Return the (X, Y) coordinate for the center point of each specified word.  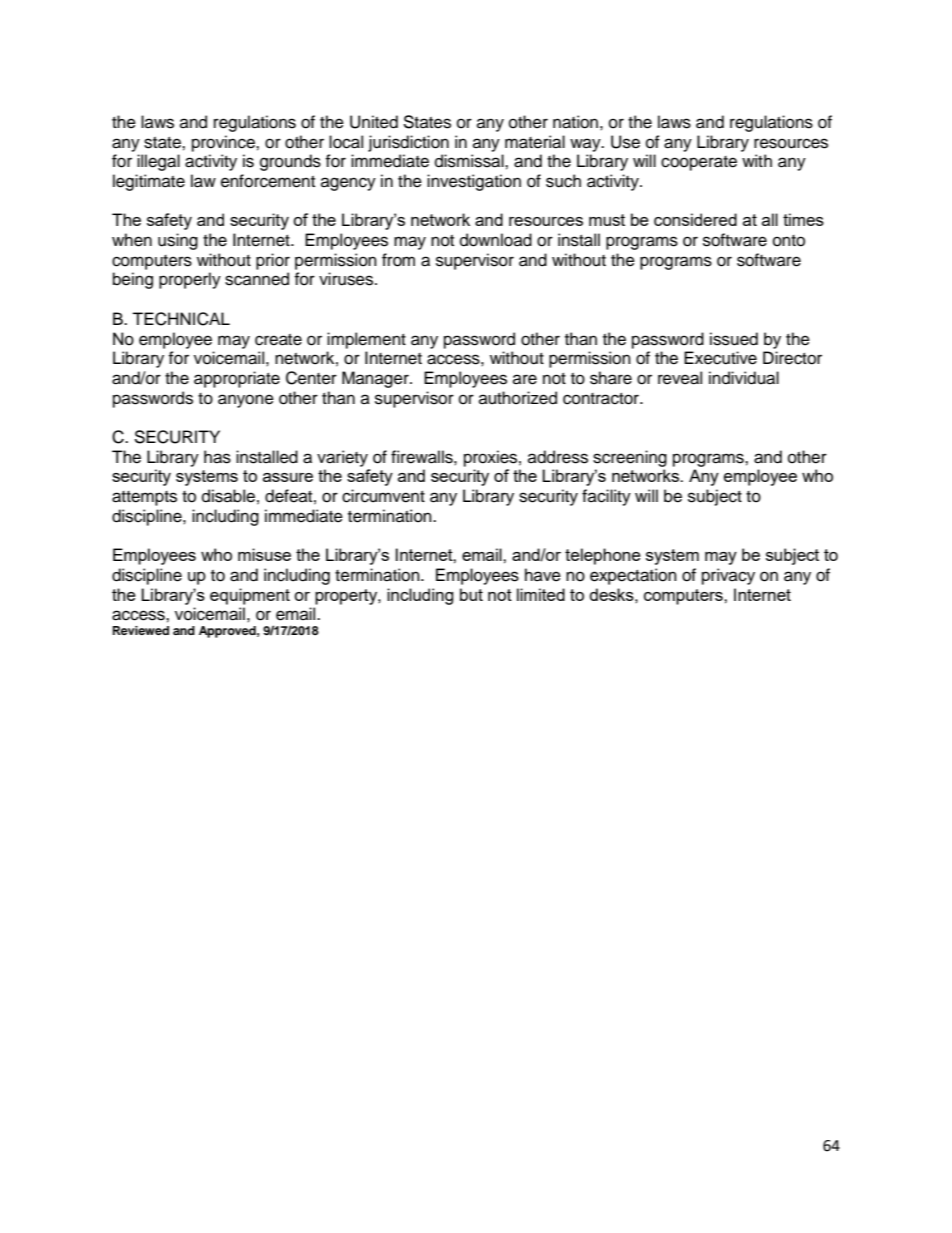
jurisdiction (408, 143)
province (224, 143)
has (217, 457)
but (471, 594)
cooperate (699, 163)
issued (734, 339)
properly (190, 280)
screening (630, 458)
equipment (250, 596)
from (398, 260)
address (558, 457)
